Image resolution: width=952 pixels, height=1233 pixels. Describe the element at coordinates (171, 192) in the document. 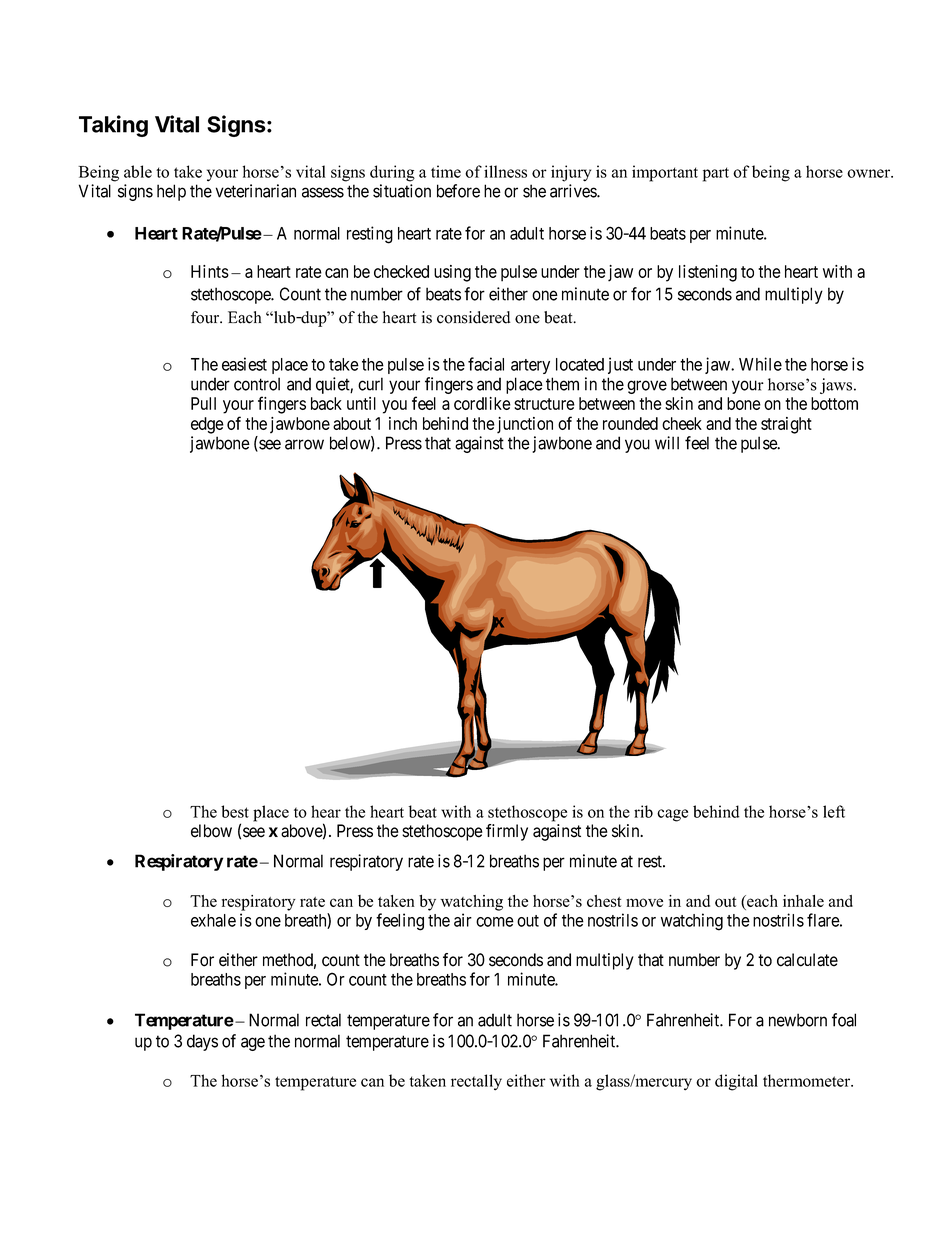

I see `help` at that location.
